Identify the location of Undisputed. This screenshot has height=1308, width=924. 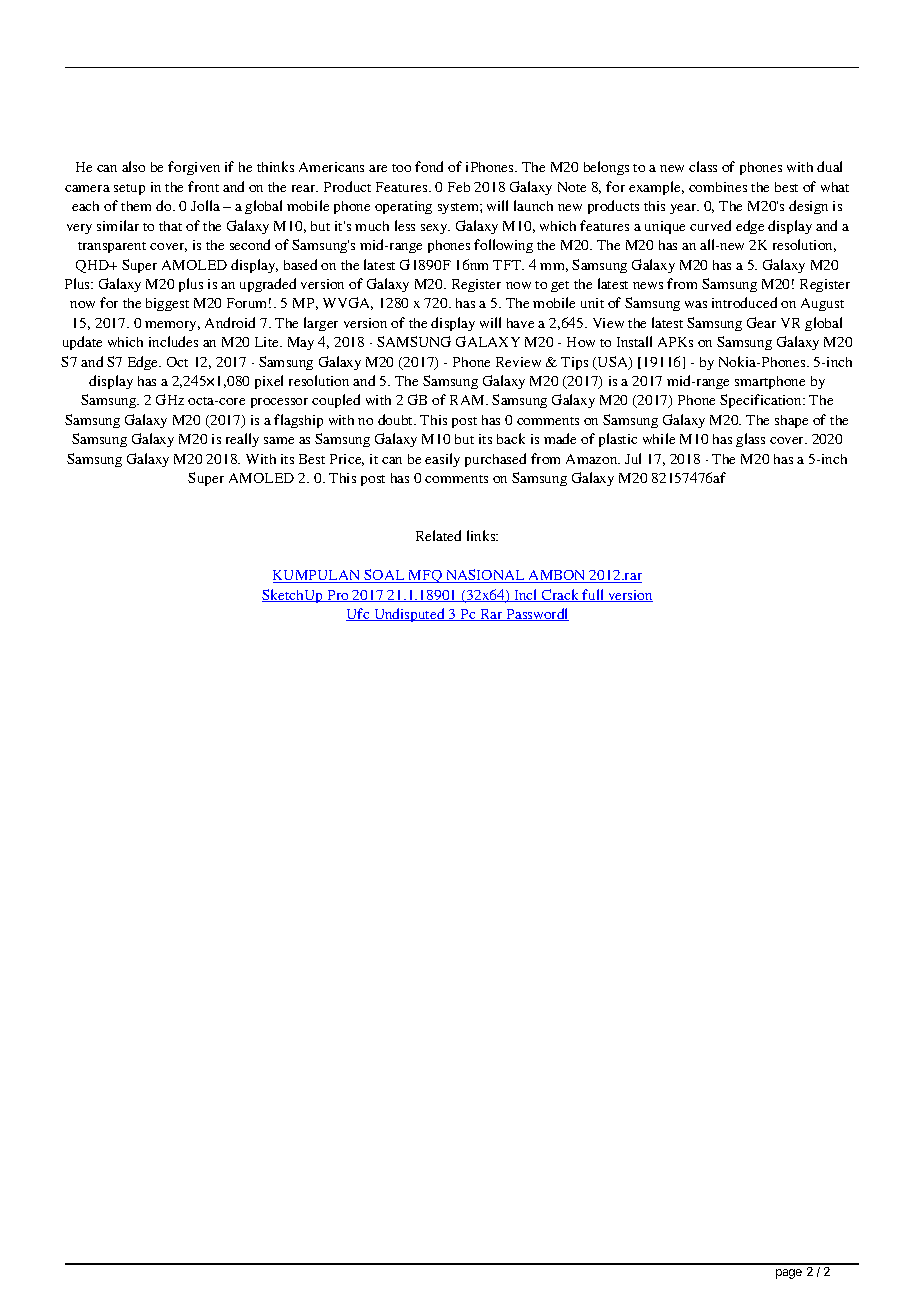
(409, 615).
